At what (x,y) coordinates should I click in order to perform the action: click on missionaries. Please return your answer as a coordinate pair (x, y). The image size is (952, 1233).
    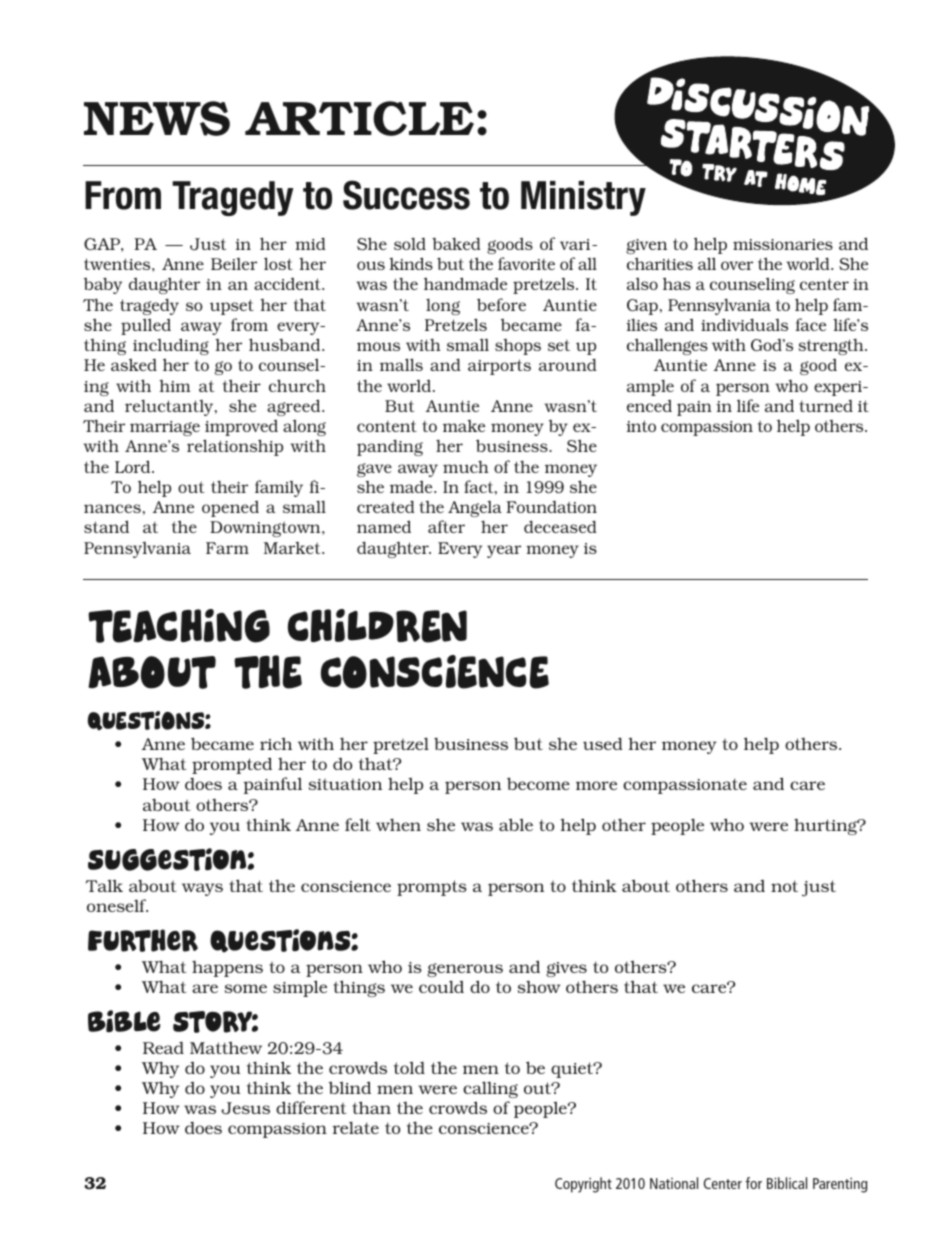
    Looking at the image, I should click on (783, 244).
